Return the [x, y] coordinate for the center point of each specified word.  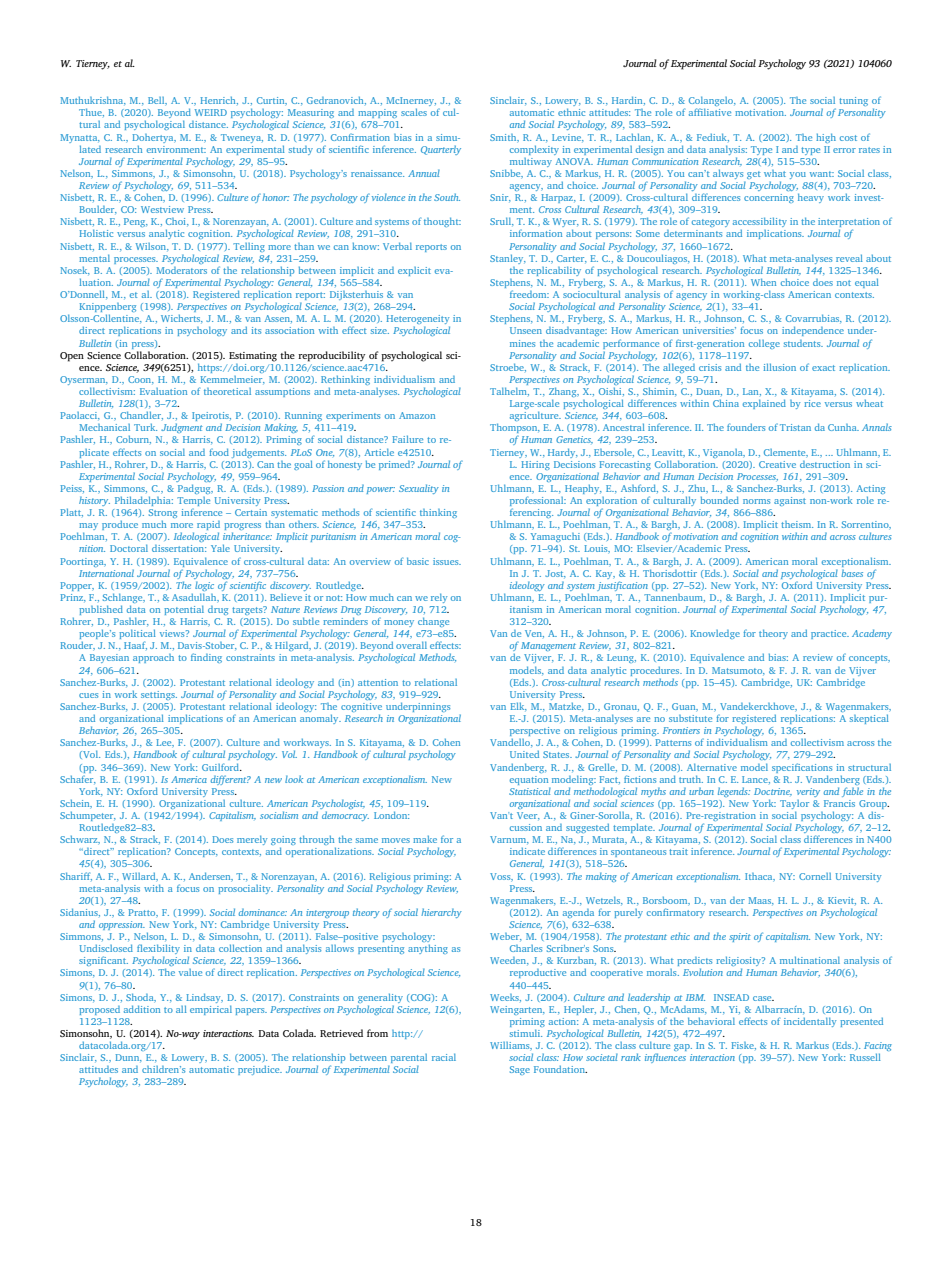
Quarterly [441, 150]
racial [444, 1057]
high [826, 138]
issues [447, 561]
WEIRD [211, 112]
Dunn [128, 1057]
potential [184, 610]
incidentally [810, 1022]
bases [852, 573]
